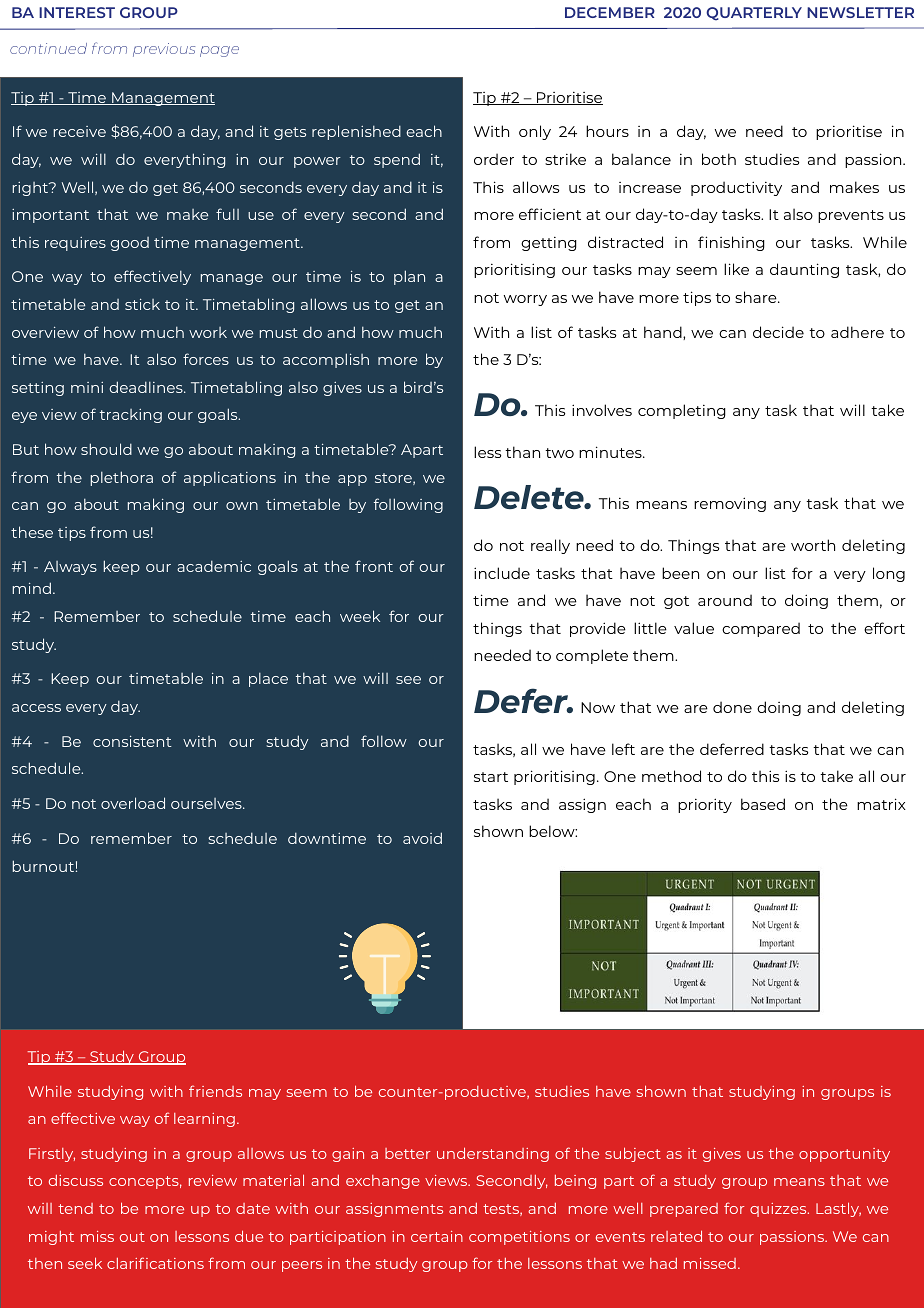 This screenshot has width=924, height=1308. What do you see at coordinates (535, 132) in the screenshot?
I see `only` at bounding box center [535, 132].
